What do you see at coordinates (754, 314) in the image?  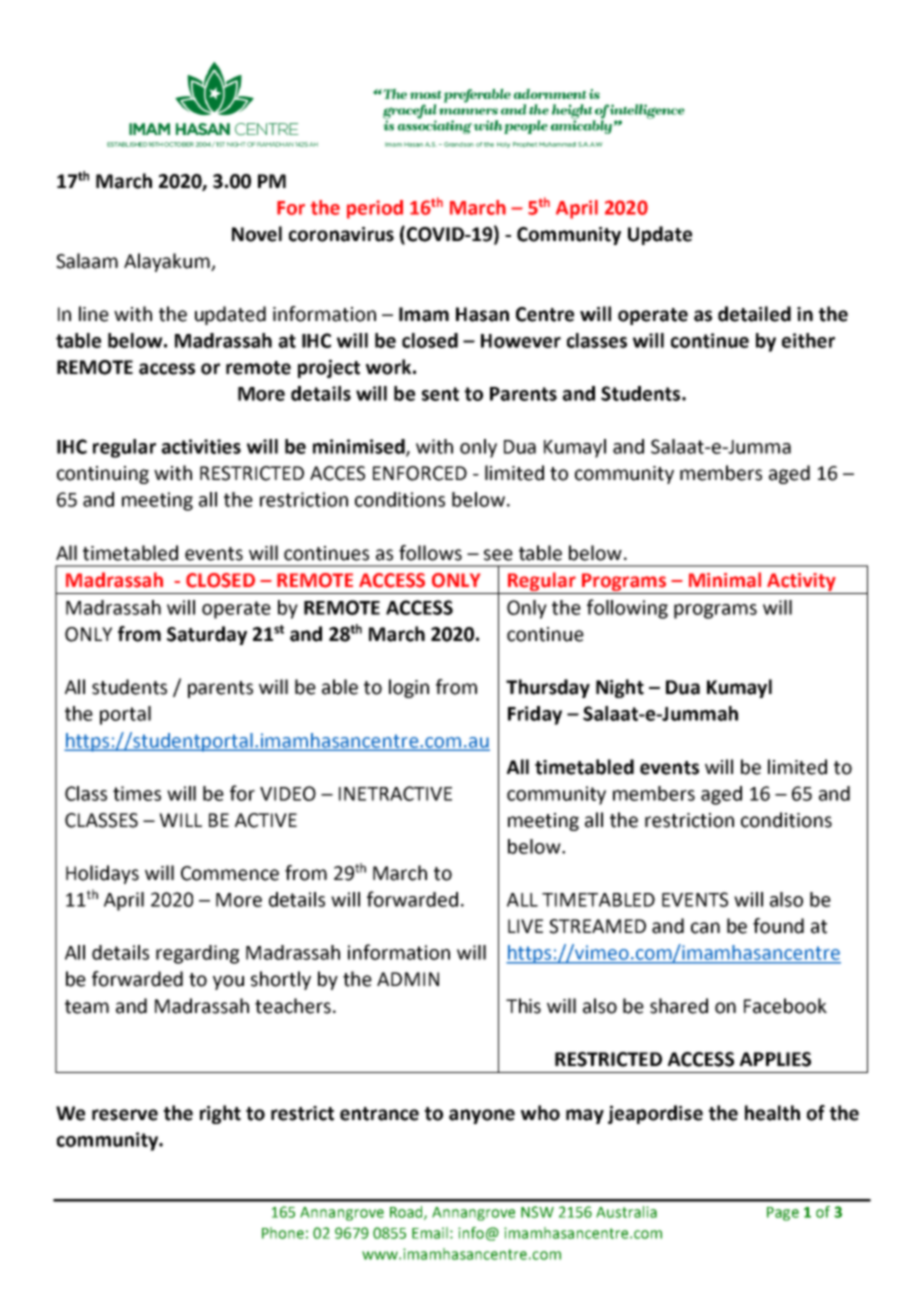 I see `detailed` at bounding box center [754, 314].
